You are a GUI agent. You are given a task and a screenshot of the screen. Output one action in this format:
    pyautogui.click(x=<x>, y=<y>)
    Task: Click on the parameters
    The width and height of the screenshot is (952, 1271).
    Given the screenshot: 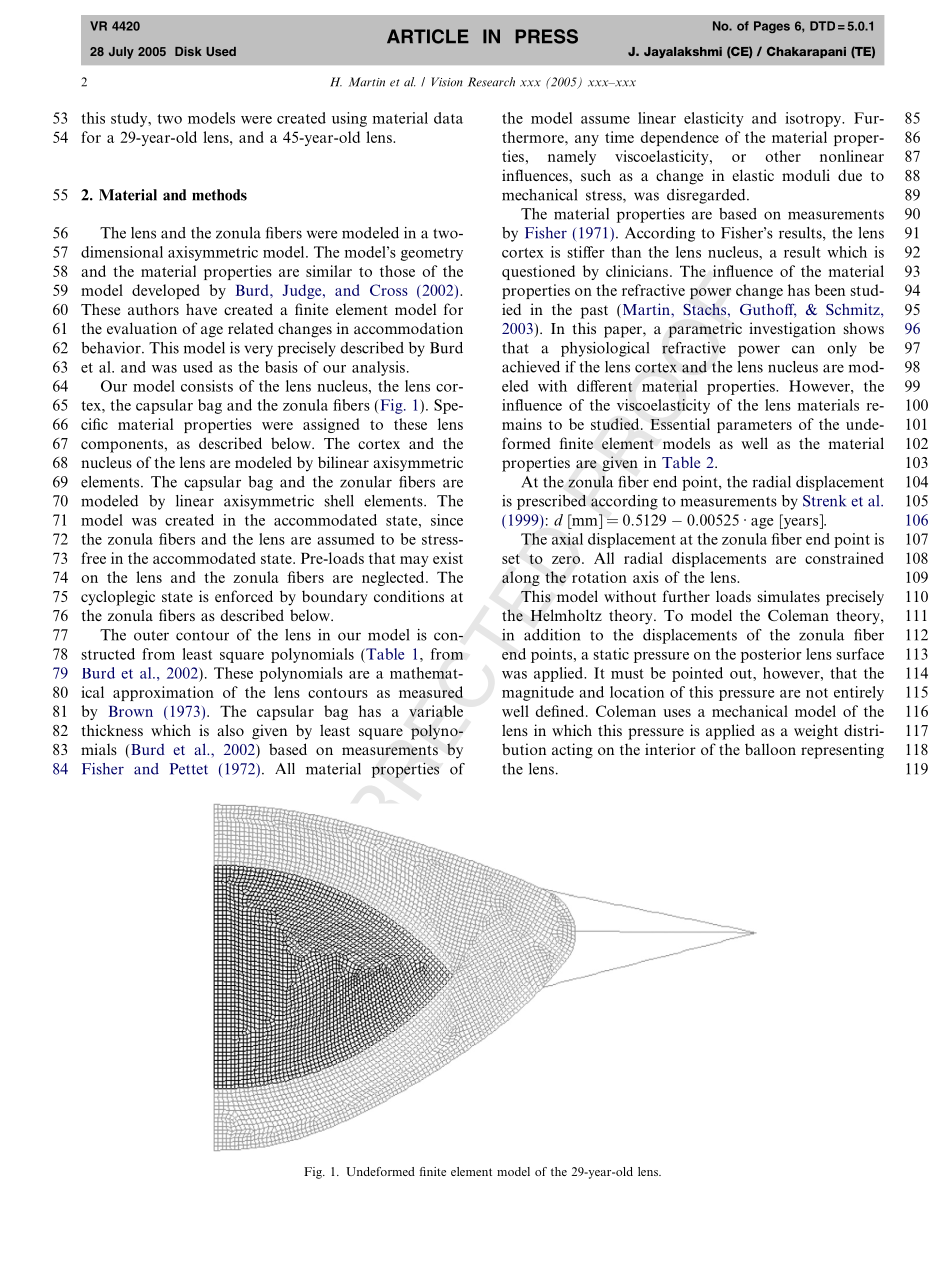 What is the action you would take?
    pyautogui.click(x=754, y=426)
